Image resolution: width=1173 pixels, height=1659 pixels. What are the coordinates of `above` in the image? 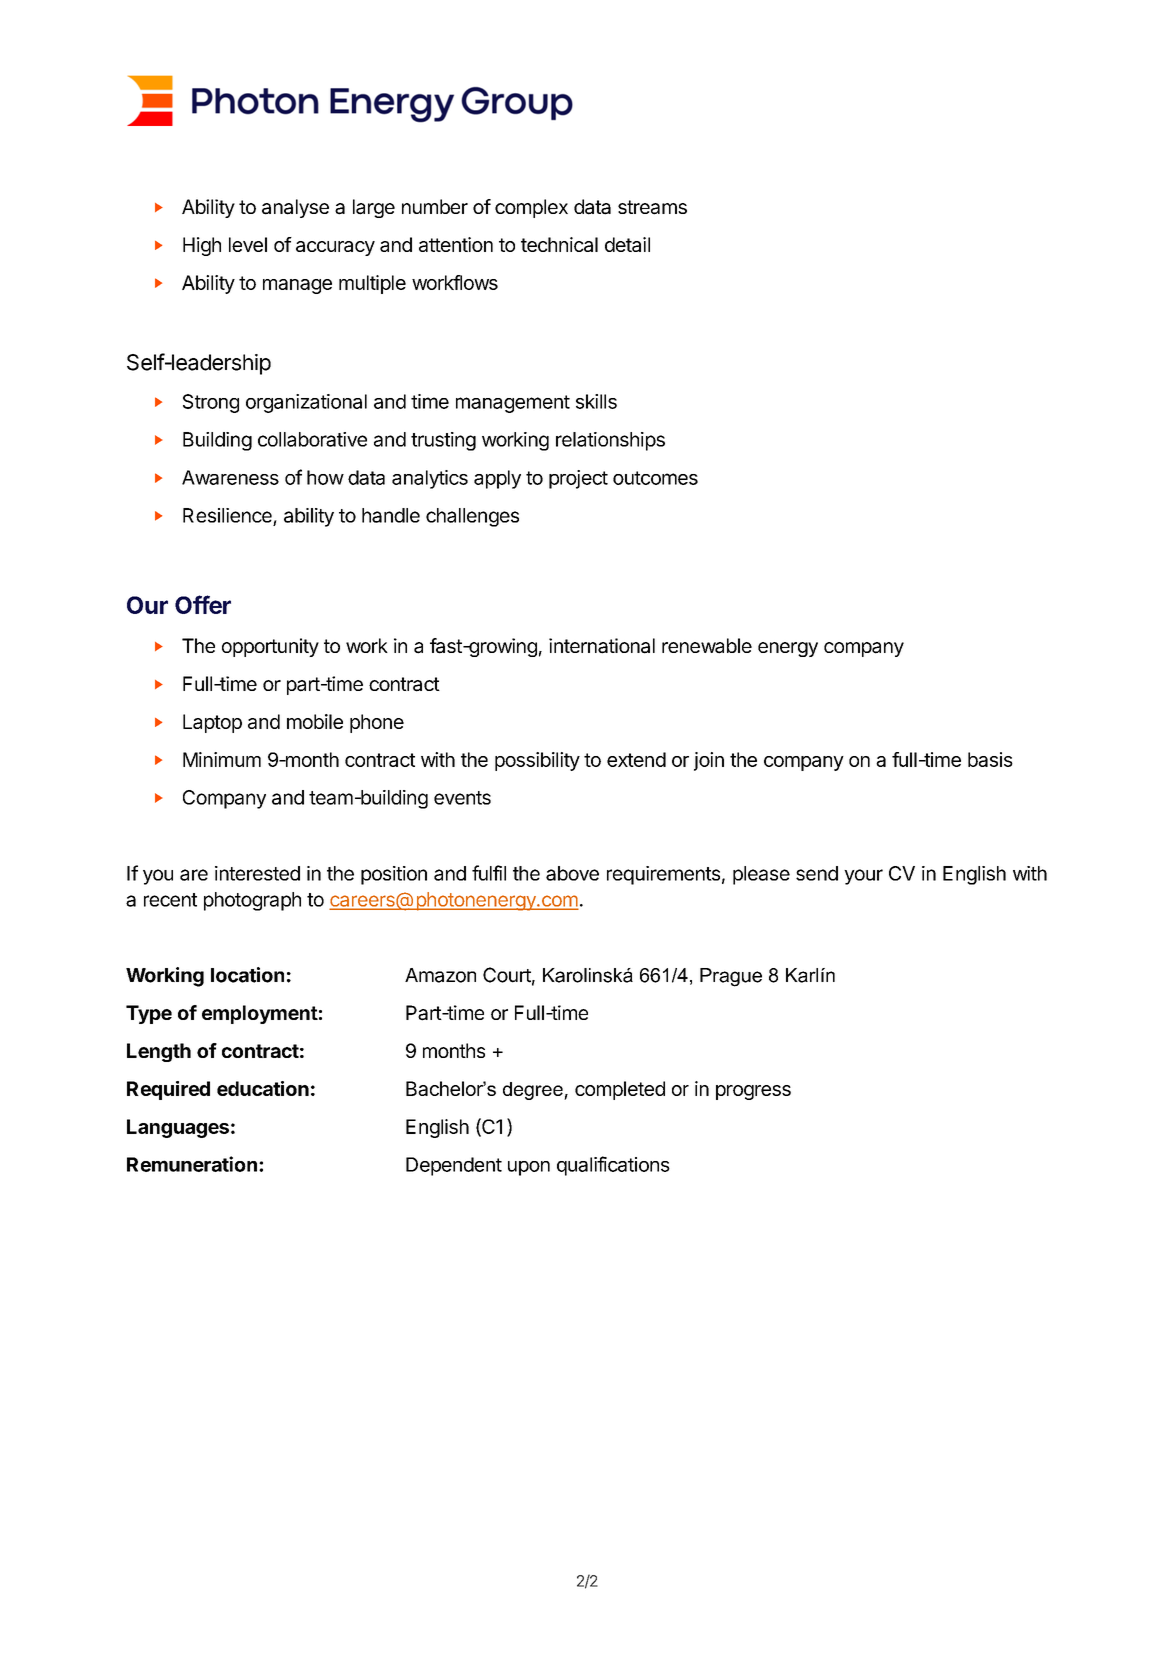 It's located at (572, 873).
